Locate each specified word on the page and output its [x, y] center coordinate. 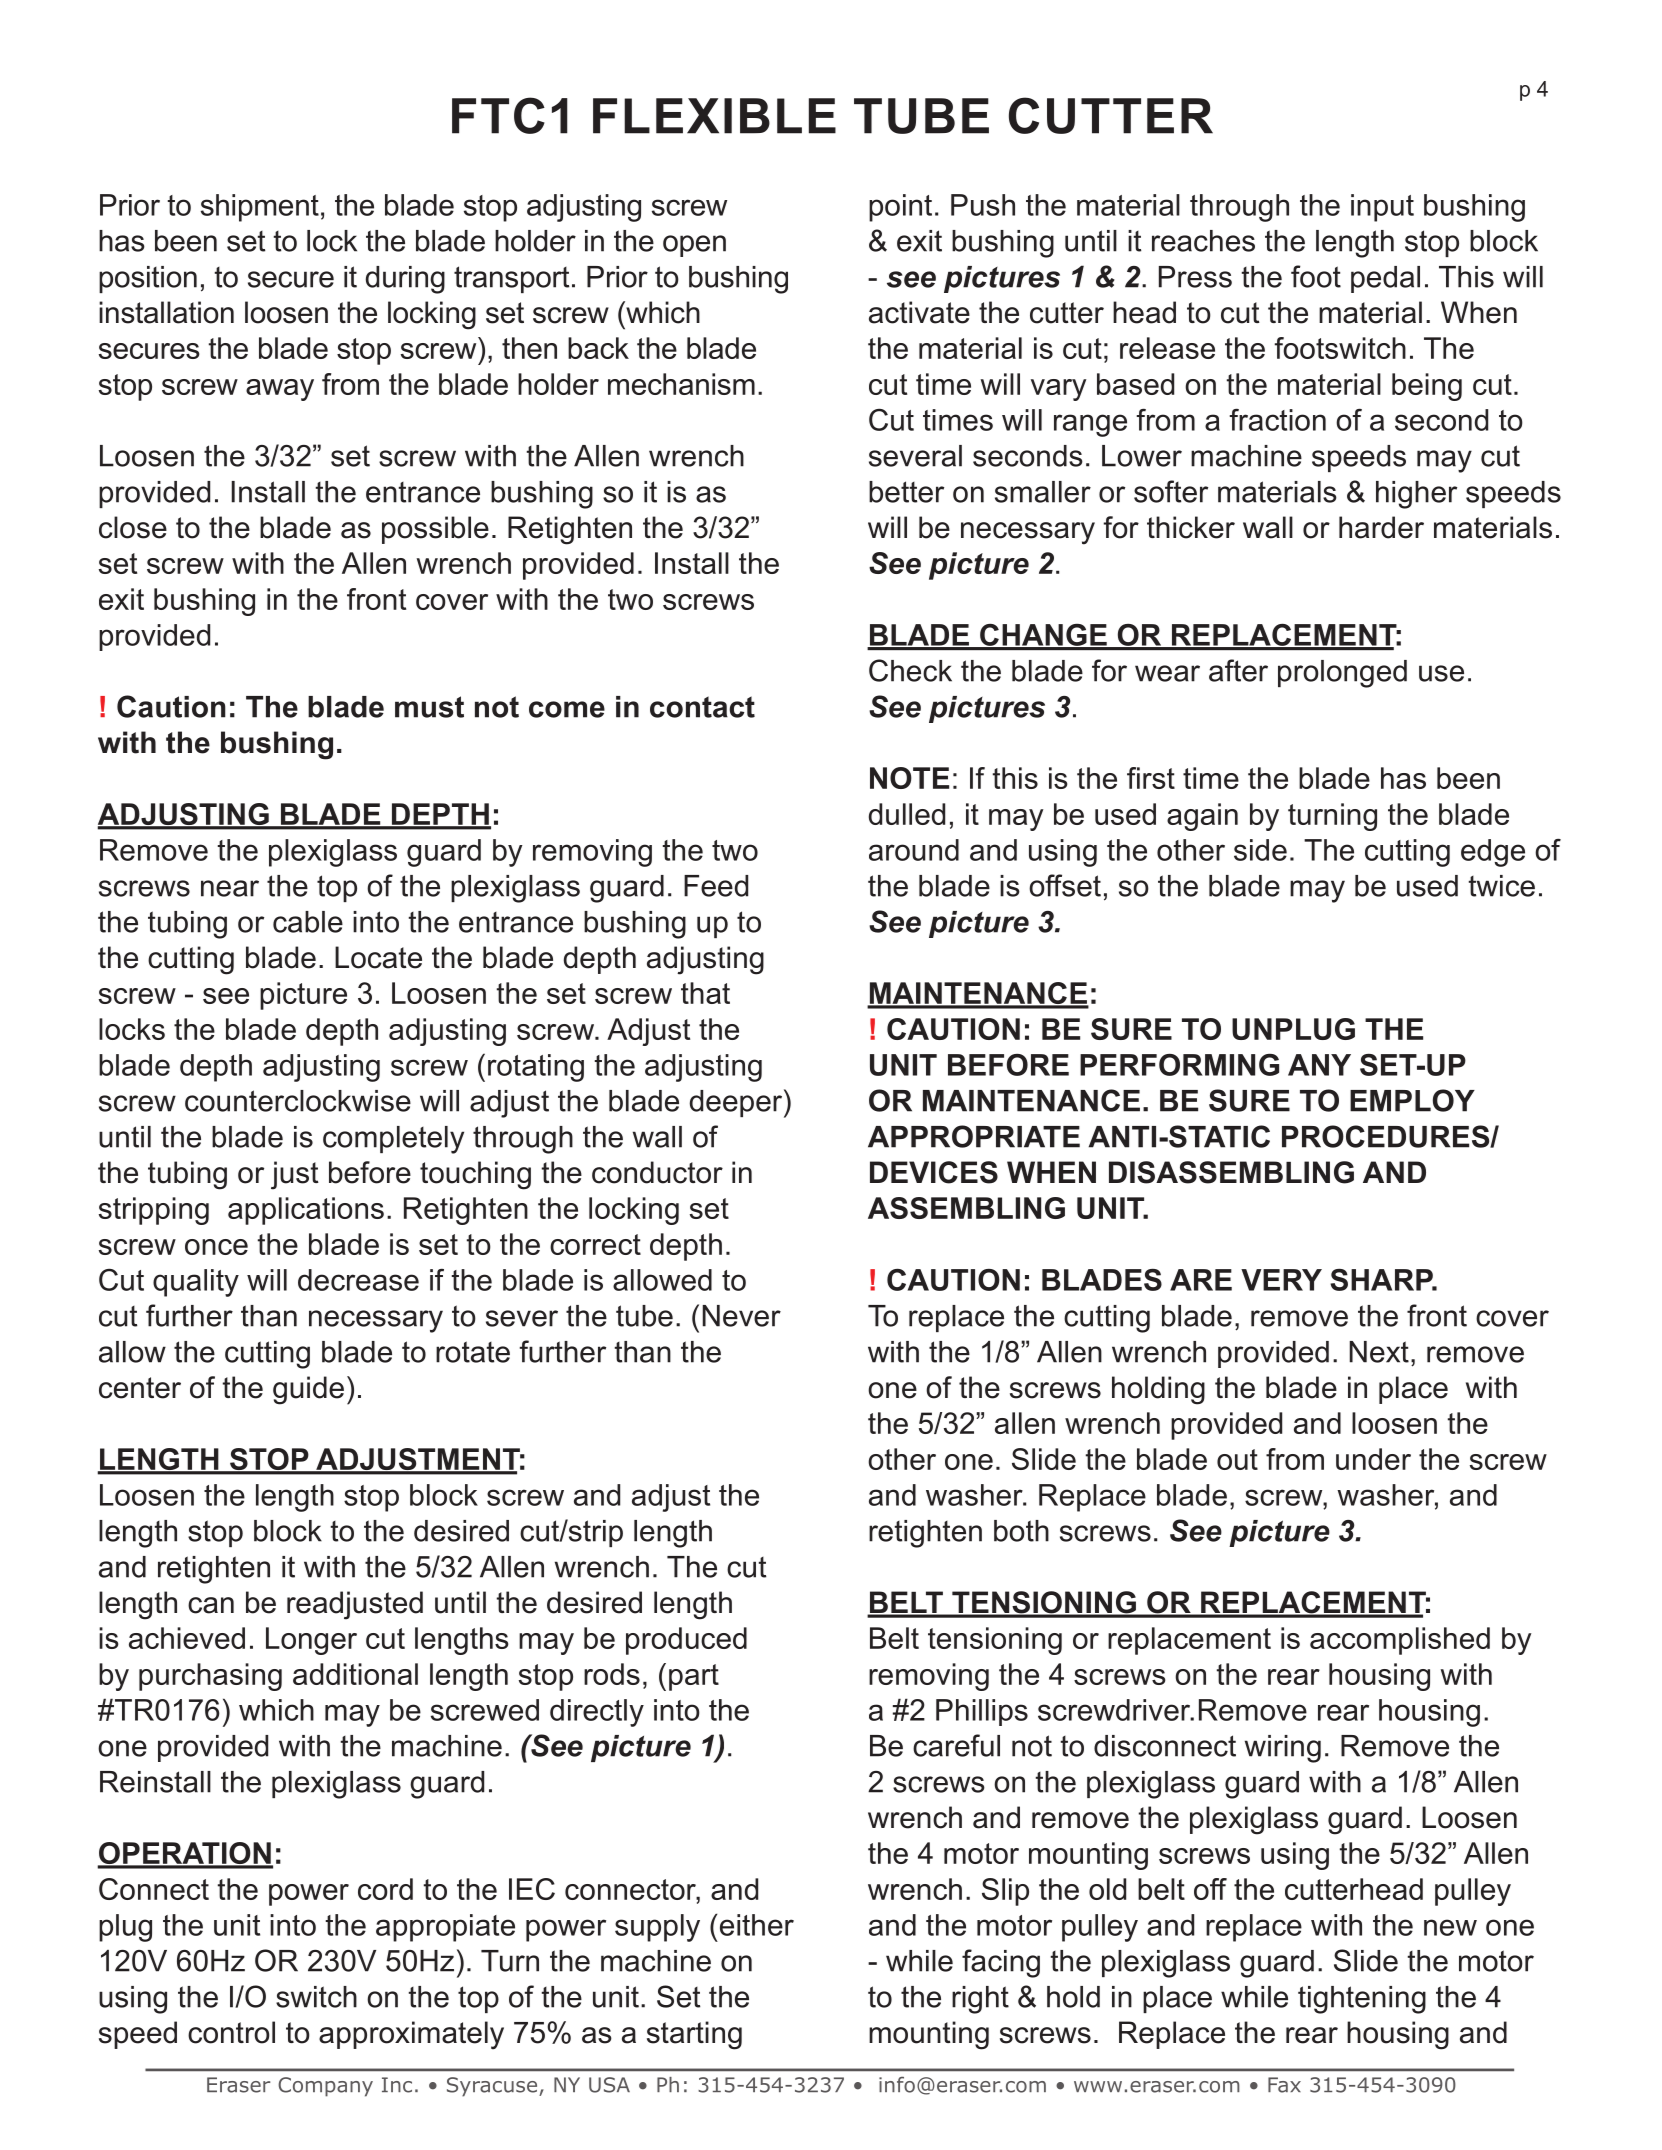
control [231, 2032]
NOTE [909, 778]
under [1373, 1459]
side [1260, 850]
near [230, 888]
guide [308, 1390]
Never [741, 1316]
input [1382, 208]
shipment [260, 208]
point [900, 208]
